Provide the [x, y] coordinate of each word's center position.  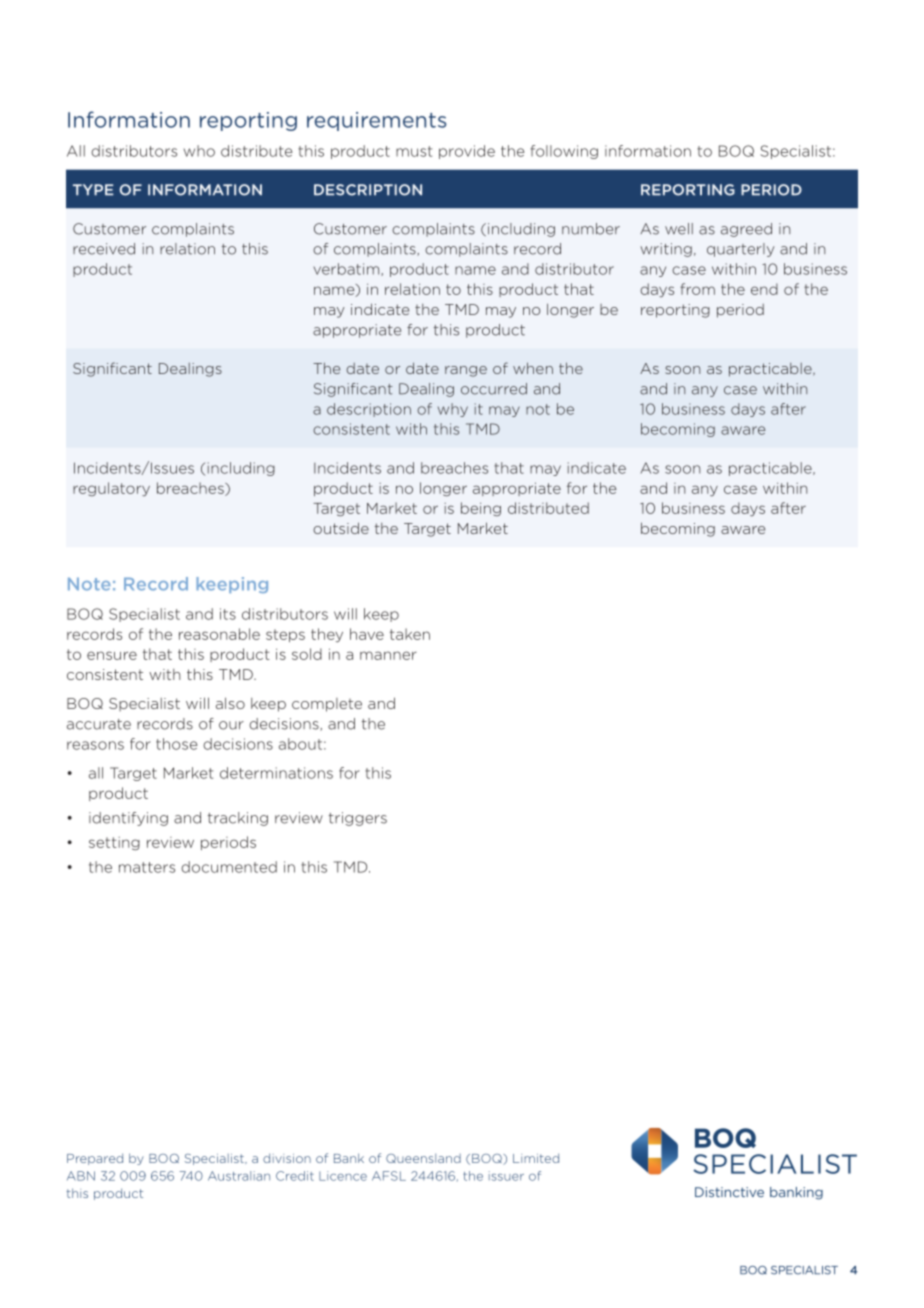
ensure [112, 655]
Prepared [95, 1159]
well [679, 229]
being [481, 509]
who [199, 151]
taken [410, 634]
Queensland [423, 1158]
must [414, 151]
